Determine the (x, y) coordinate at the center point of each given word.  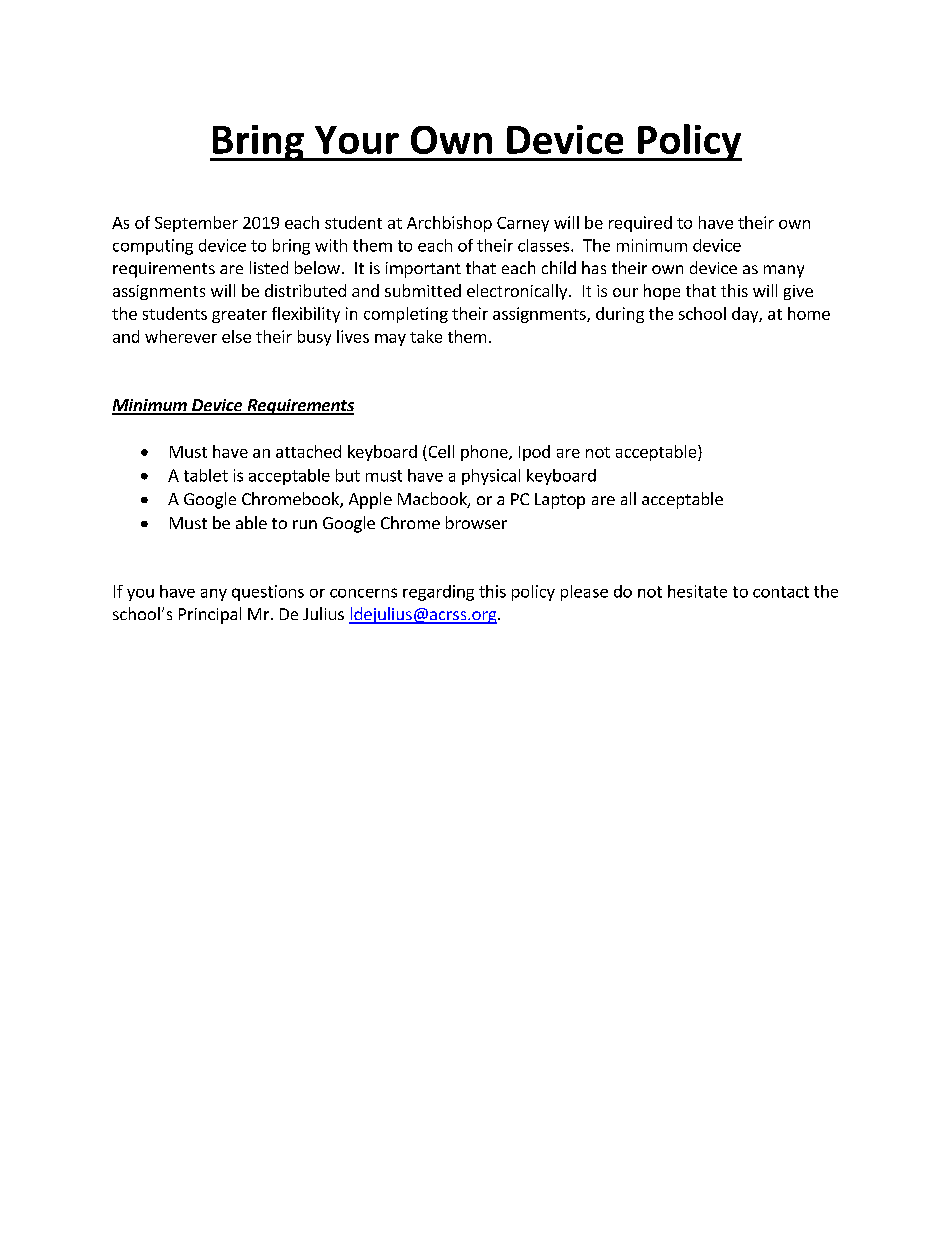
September (196, 224)
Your (357, 140)
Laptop (560, 501)
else (236, 336)
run (305, 524)
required (640, 224)
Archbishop (449, 224)
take (426, 336)
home (809, 313)
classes (545, 245)
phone (485, 453)
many (784, 271)
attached (308, 451)
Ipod (534, 453)
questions (268, 593)
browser (476, 522)
